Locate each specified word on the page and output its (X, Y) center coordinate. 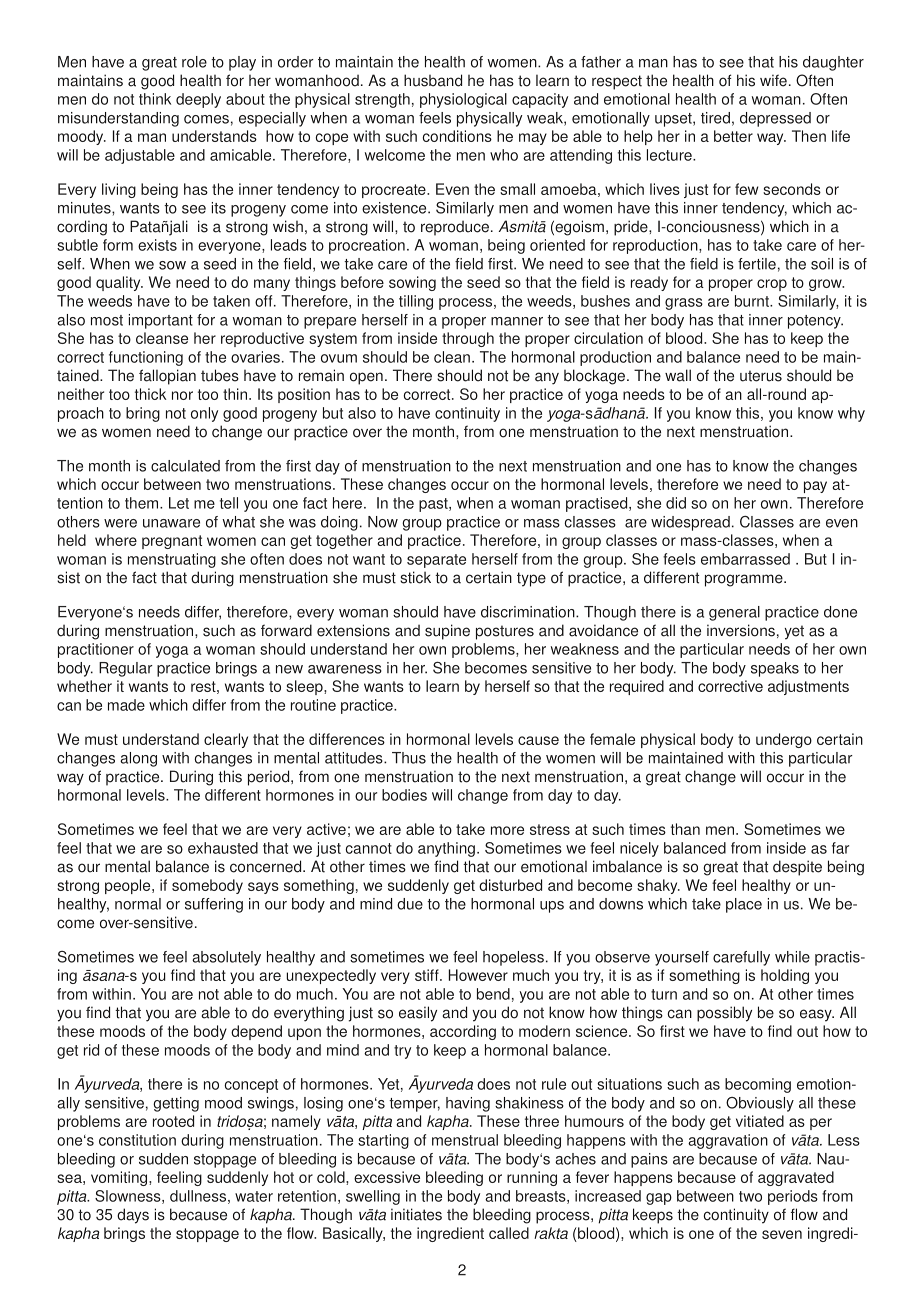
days (133, 1216)
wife (773, 80)
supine (447, 632)
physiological (463, 100)
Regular (126, 669)
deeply (198, 100)
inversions (741, 630)
